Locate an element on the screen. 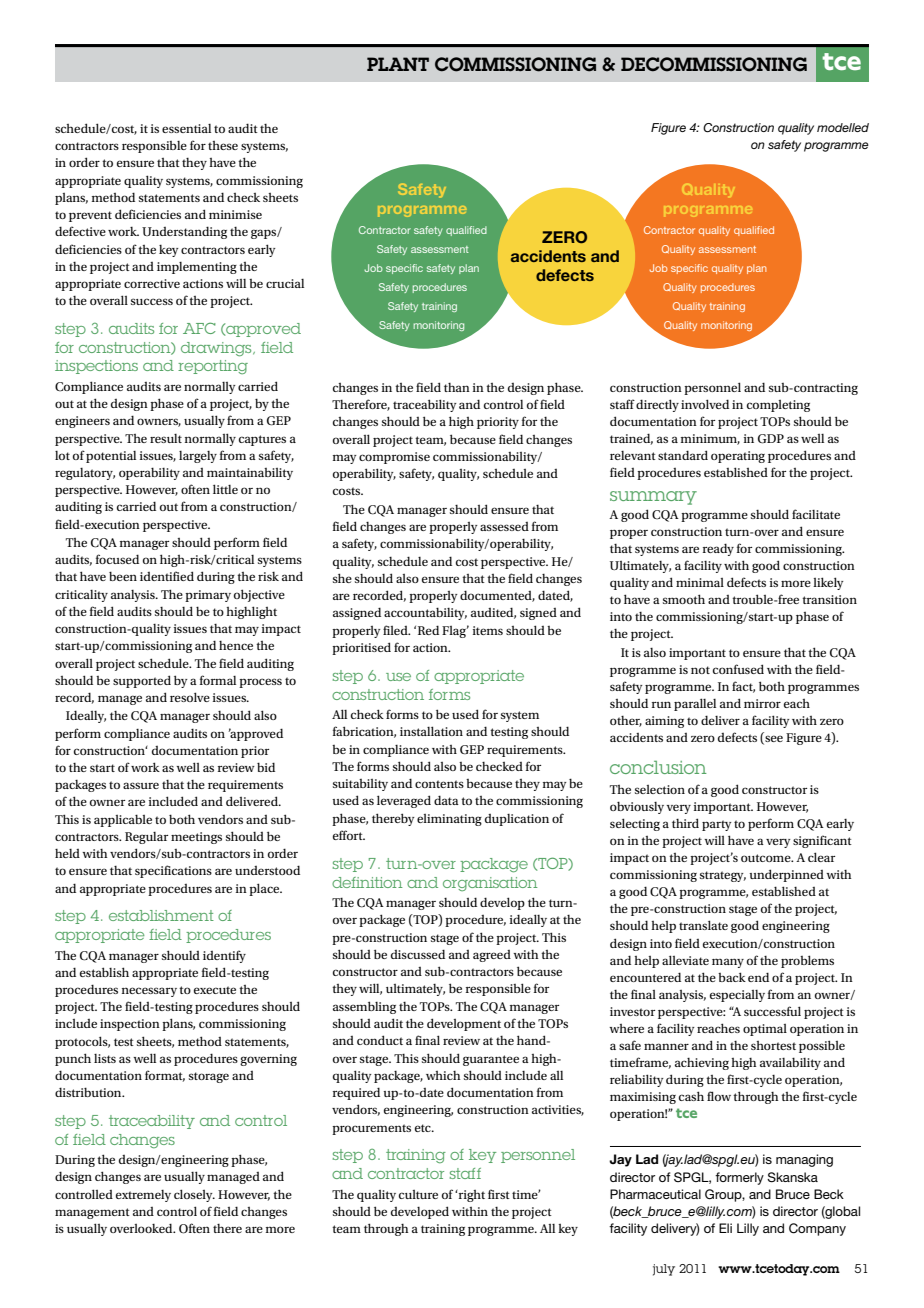 This screenshot has height=1308, width=924. assessed is located at coordinates (504, 526).
